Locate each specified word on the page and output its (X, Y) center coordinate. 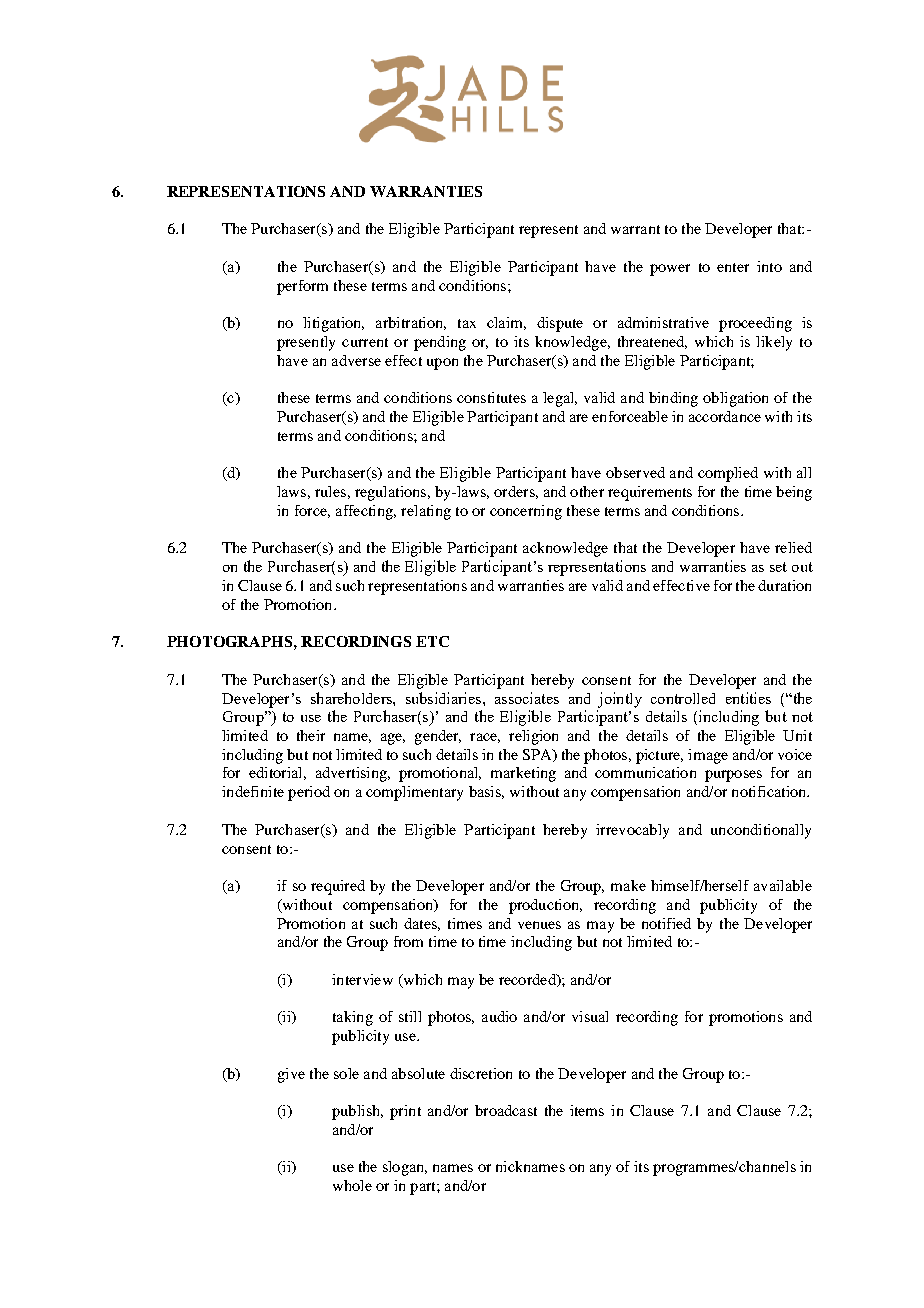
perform (302, 287)
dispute (560, 324)
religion (533, 737)
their (311, 735)
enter (733, 267)
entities (748, 698)
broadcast (506, 1110)
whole (352, 1185)
